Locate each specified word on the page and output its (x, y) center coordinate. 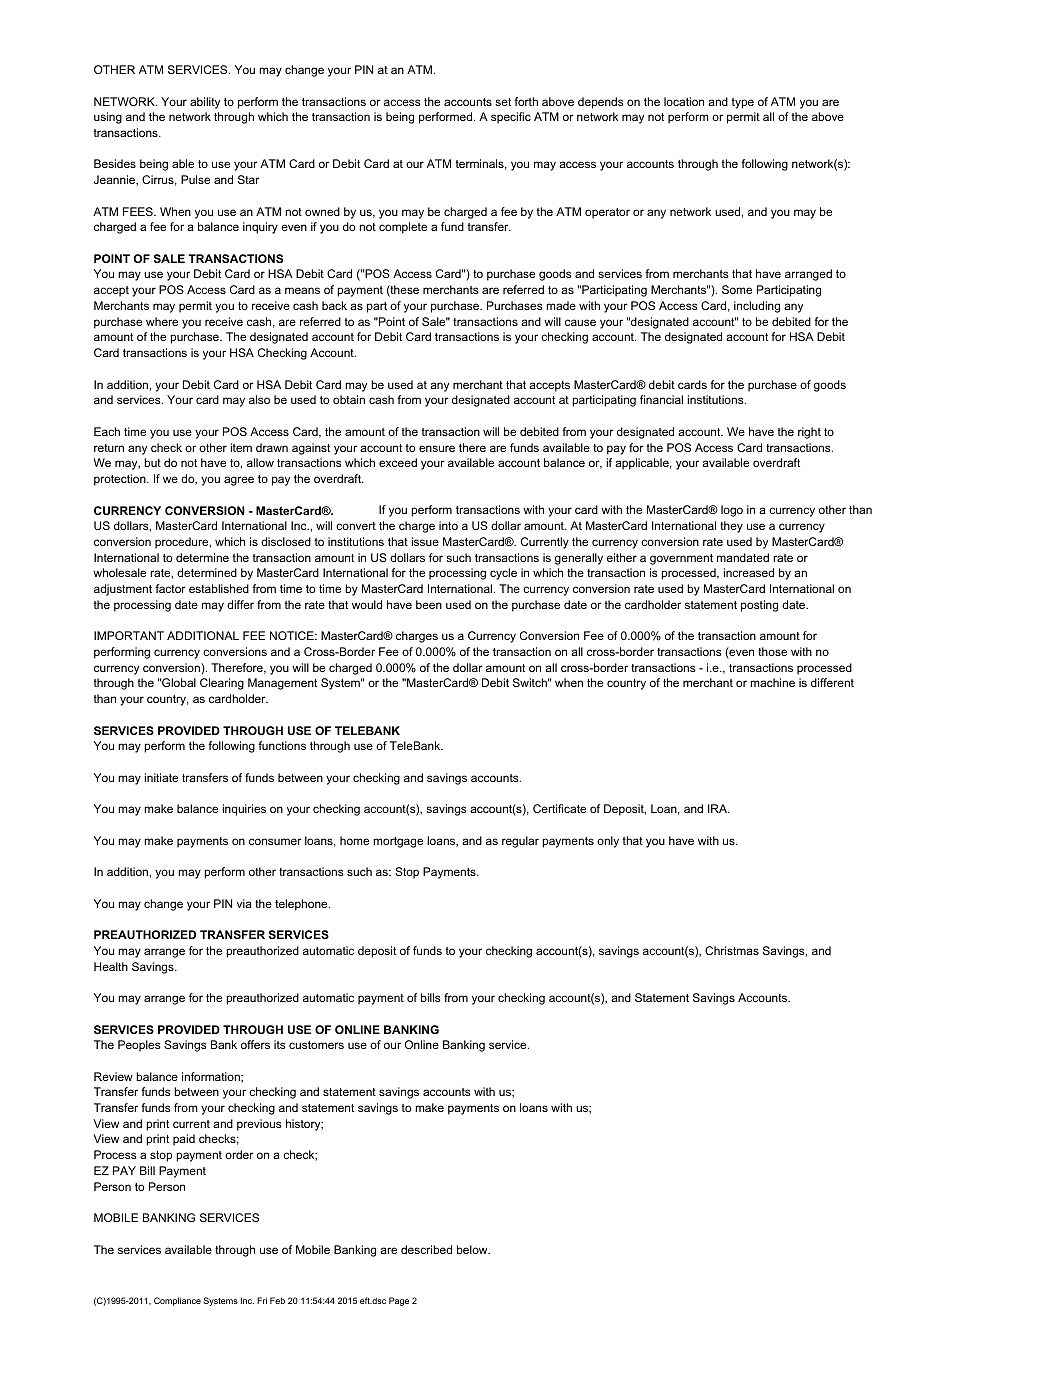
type (743, 103)
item (241, 447)
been (429, 604)
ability (205, 103)
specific (511, 118)
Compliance (177, 1301)
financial (661, 399)
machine (772, 682)
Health (111, 966)
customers (316, 1045)
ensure (437, 448)
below (473, 1249)
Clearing (222, 684)
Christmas (732, 950)
